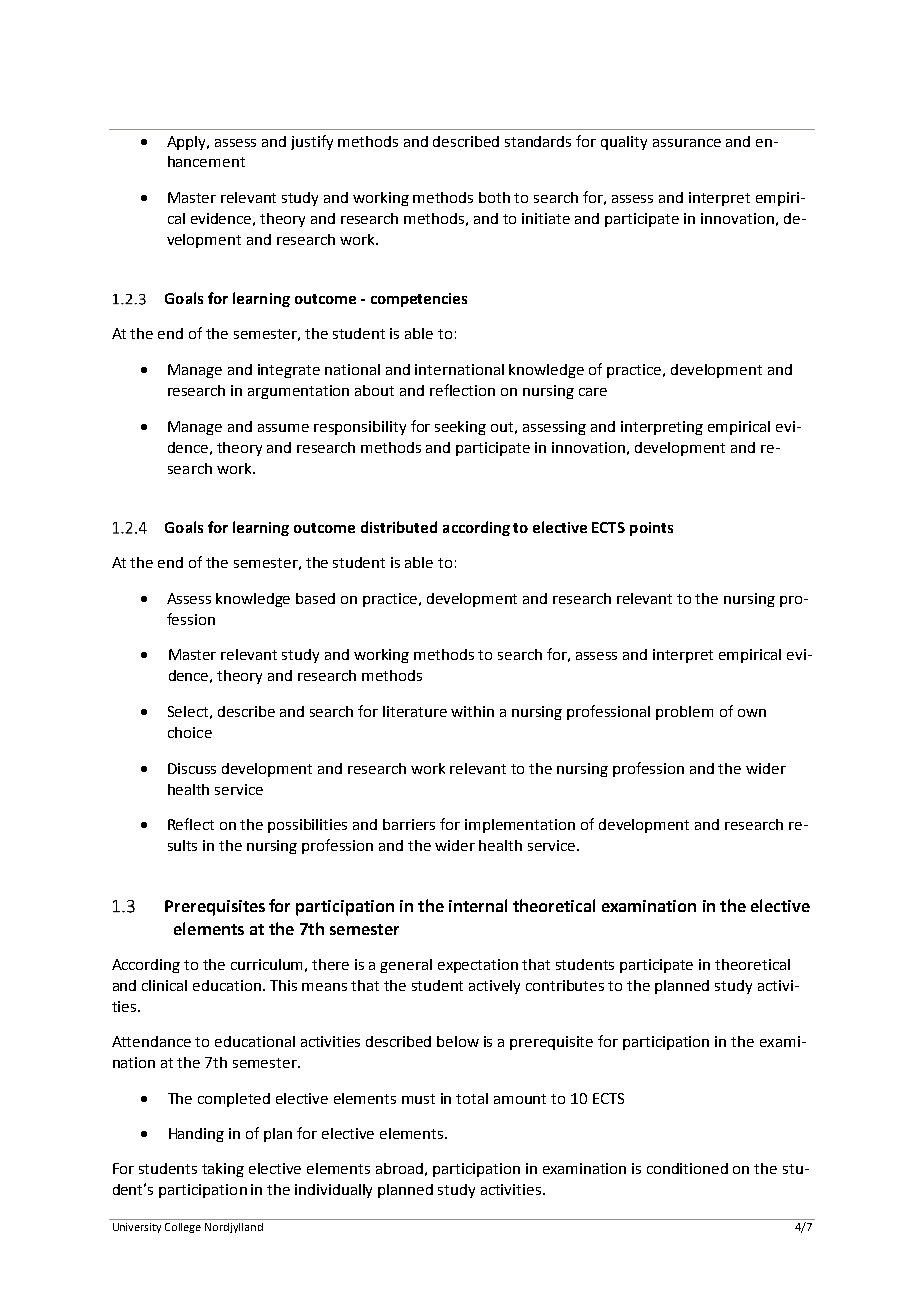 The image size is (924, 1308). What do you see at coordinates (684, 713) in the screenshot?
I see `problem` at bounding box center [684, 713].
